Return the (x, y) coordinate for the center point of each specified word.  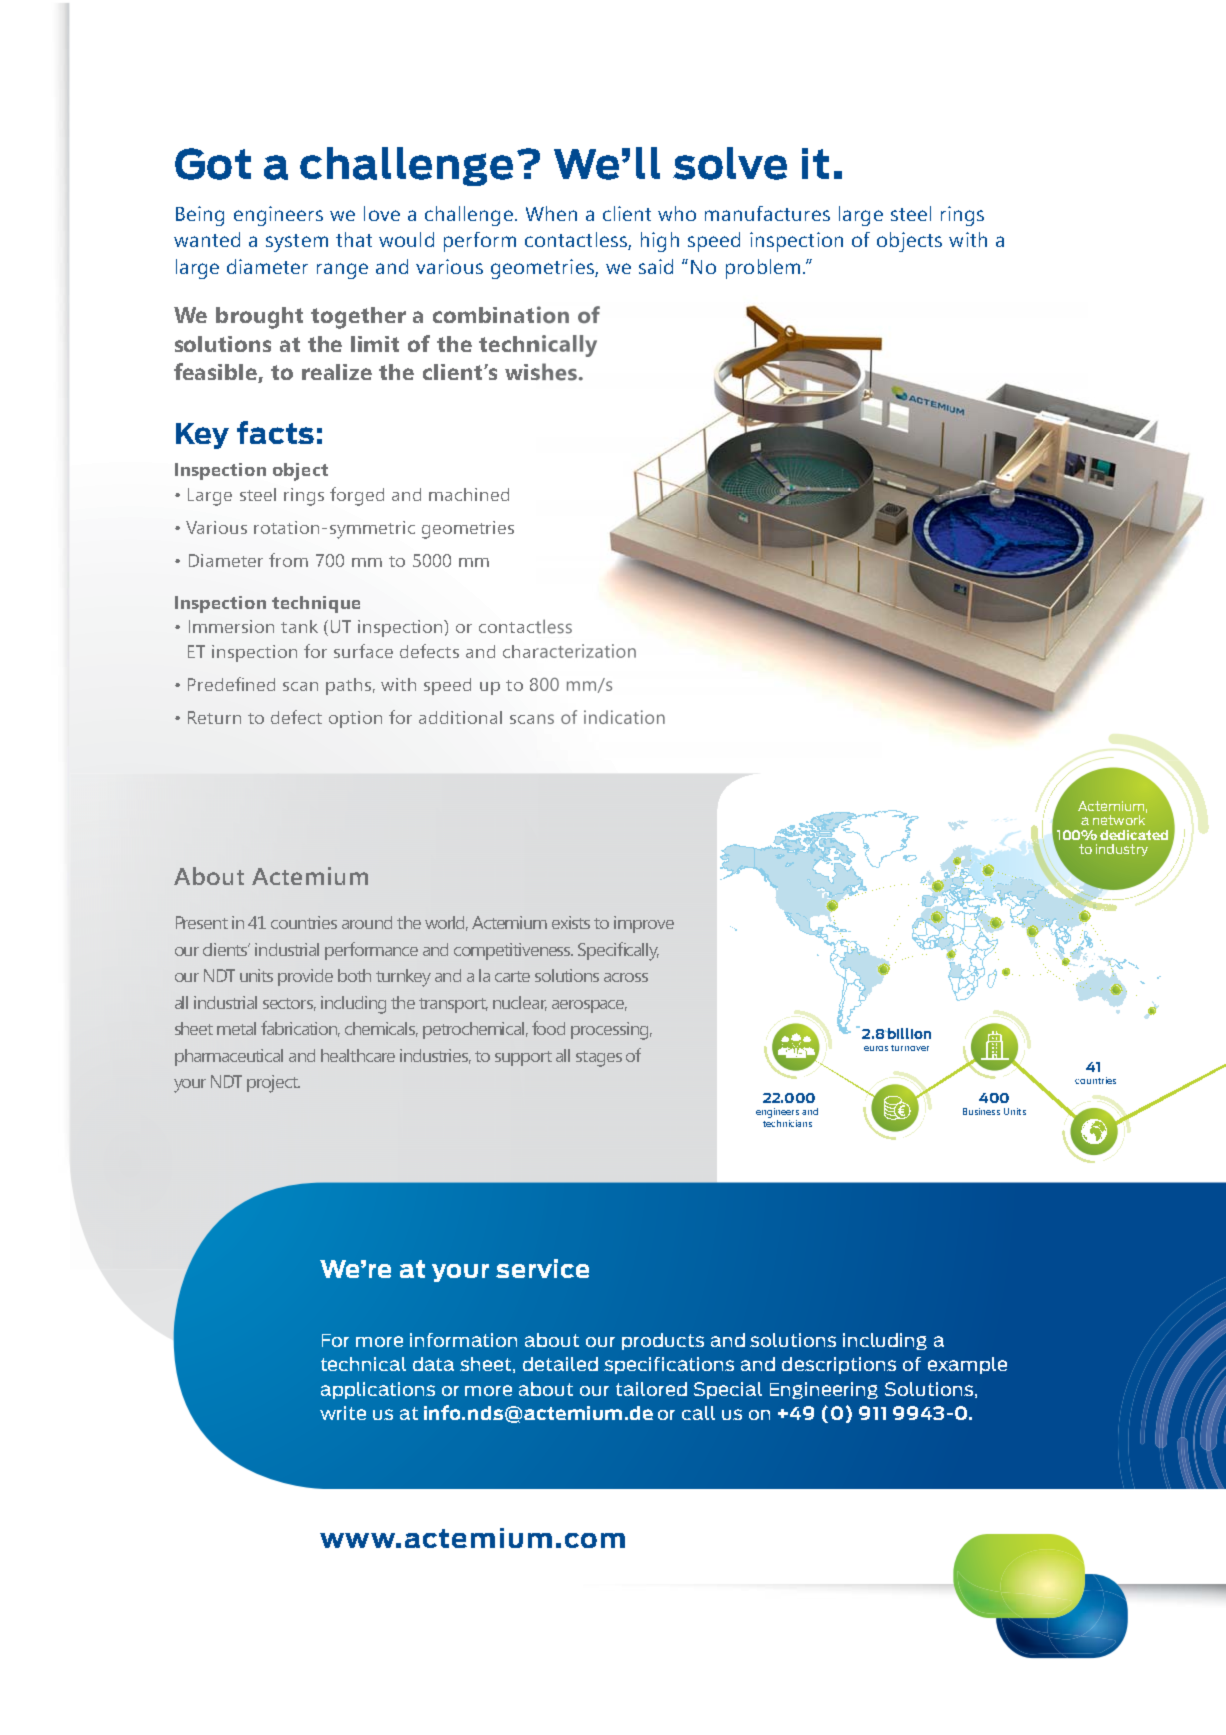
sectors (289, 1004)
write (343, 1413)
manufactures (767, 213)
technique (316, 604)
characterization (569, 651)
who (677, 213)
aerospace (589, 1006)
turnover (910, 1048)
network (1119, 820)
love (382, 213)
